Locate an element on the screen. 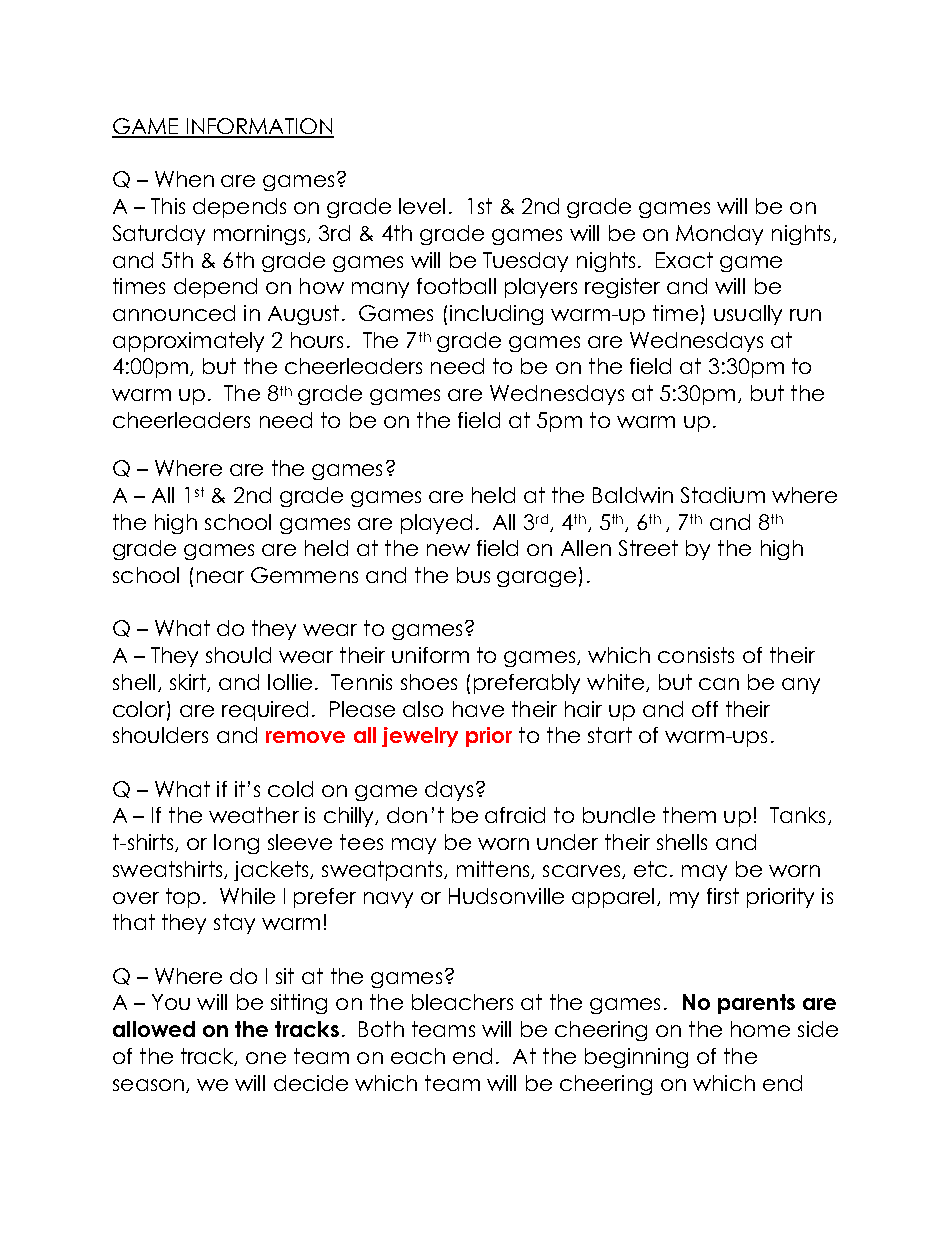 The width and height of the screenshot is (952, 1233). off is located at coordinates (705, 709).
